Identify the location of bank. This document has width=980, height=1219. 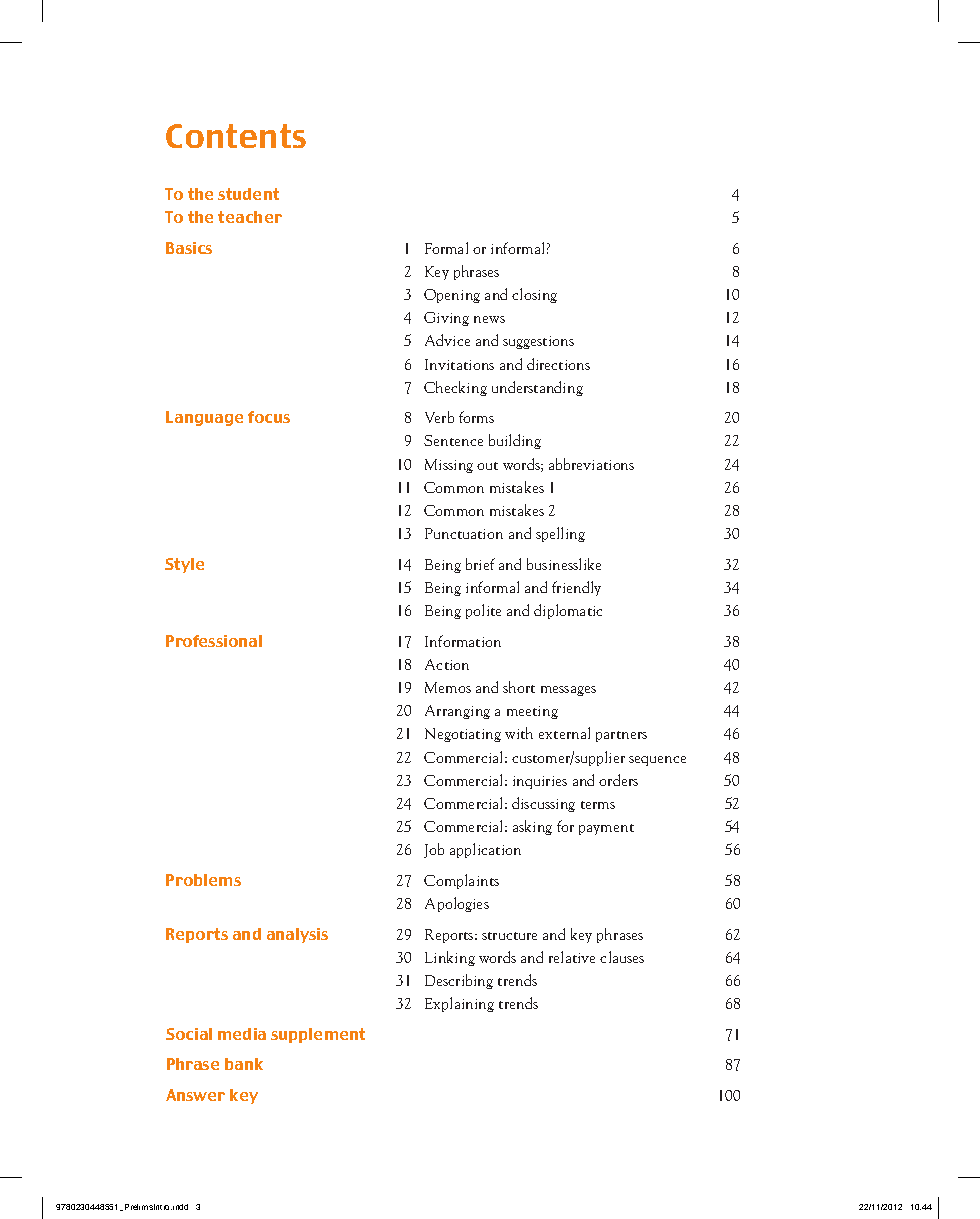
(244, 1064).
